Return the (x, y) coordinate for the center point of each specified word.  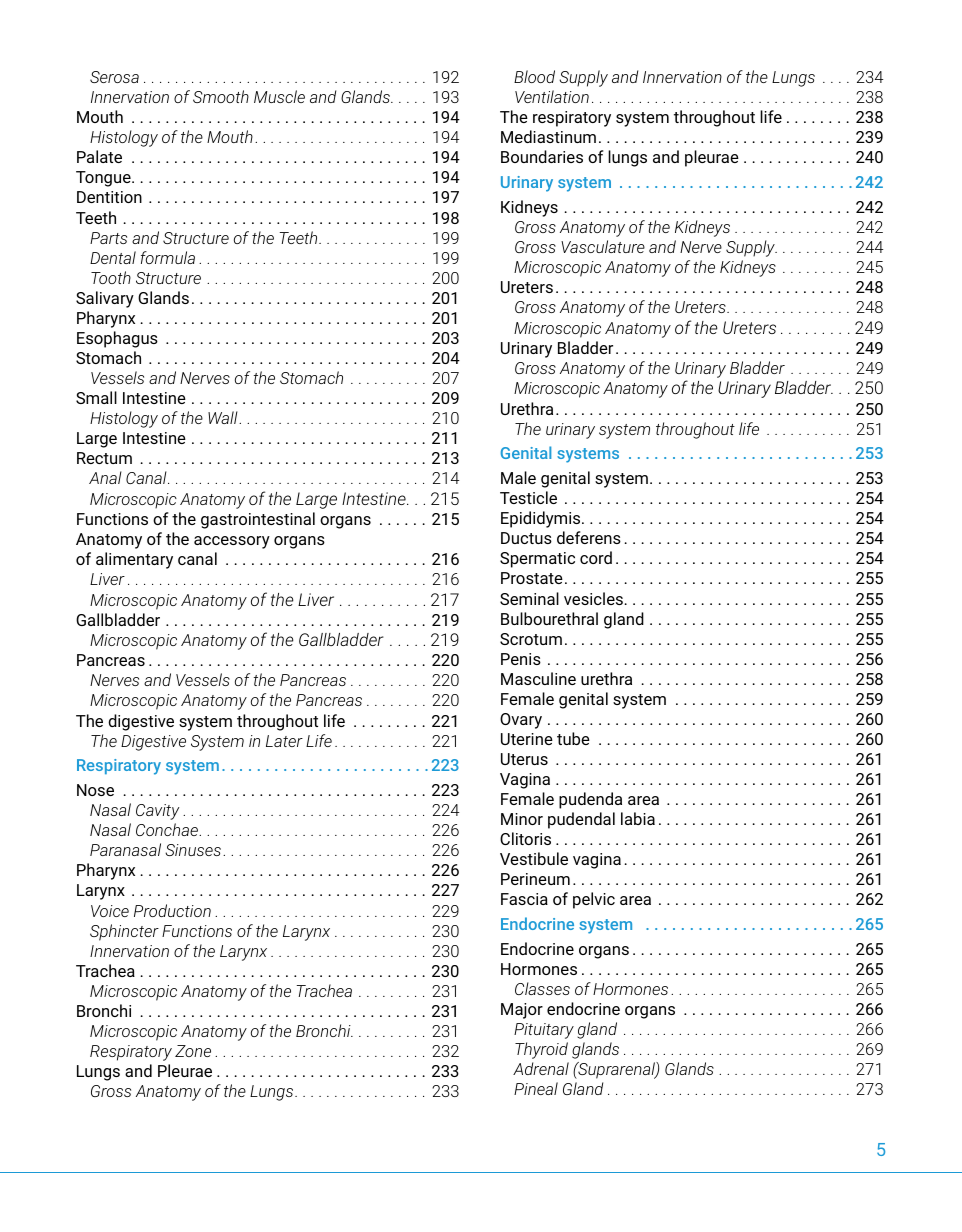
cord (596, 557)
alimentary (134, 560)
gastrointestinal (258, 520)
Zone (193, 1051)
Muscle (279, 96)
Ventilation (552, 96)
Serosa (114, 77)
